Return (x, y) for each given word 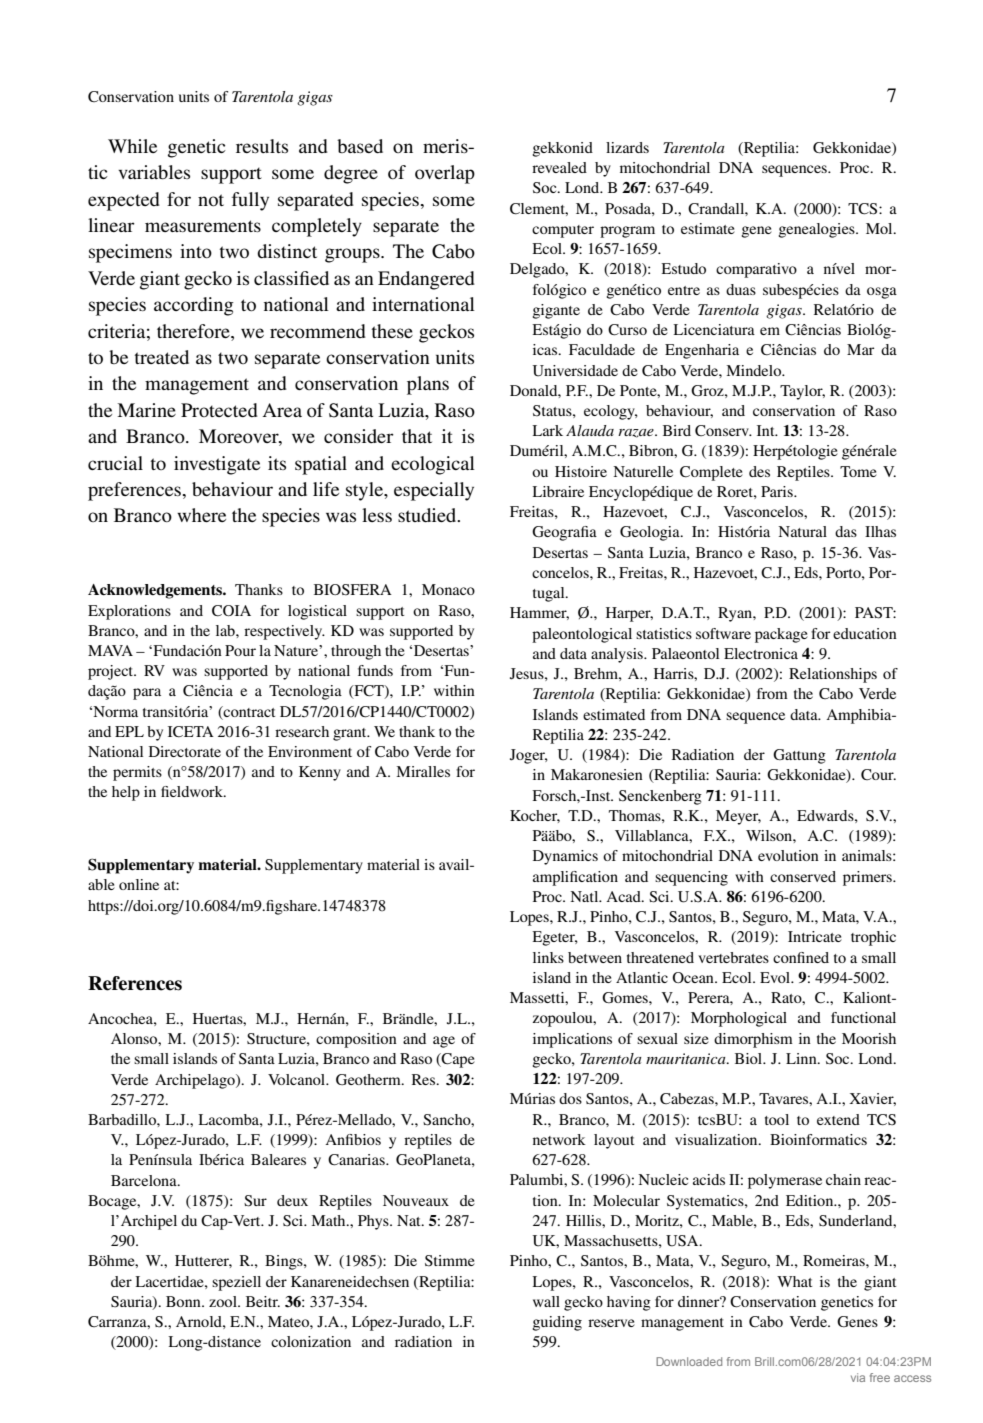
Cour (878, 774)
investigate (217, 465)
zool (224, 1301)
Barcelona (145, 1180)
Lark (547, 430)
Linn (802, 1058)
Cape (457, 1060)
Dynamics (565, 857)
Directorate (185, 751)
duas (741, 289)
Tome (858, 471)
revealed (559, 167)
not (211, 200)
